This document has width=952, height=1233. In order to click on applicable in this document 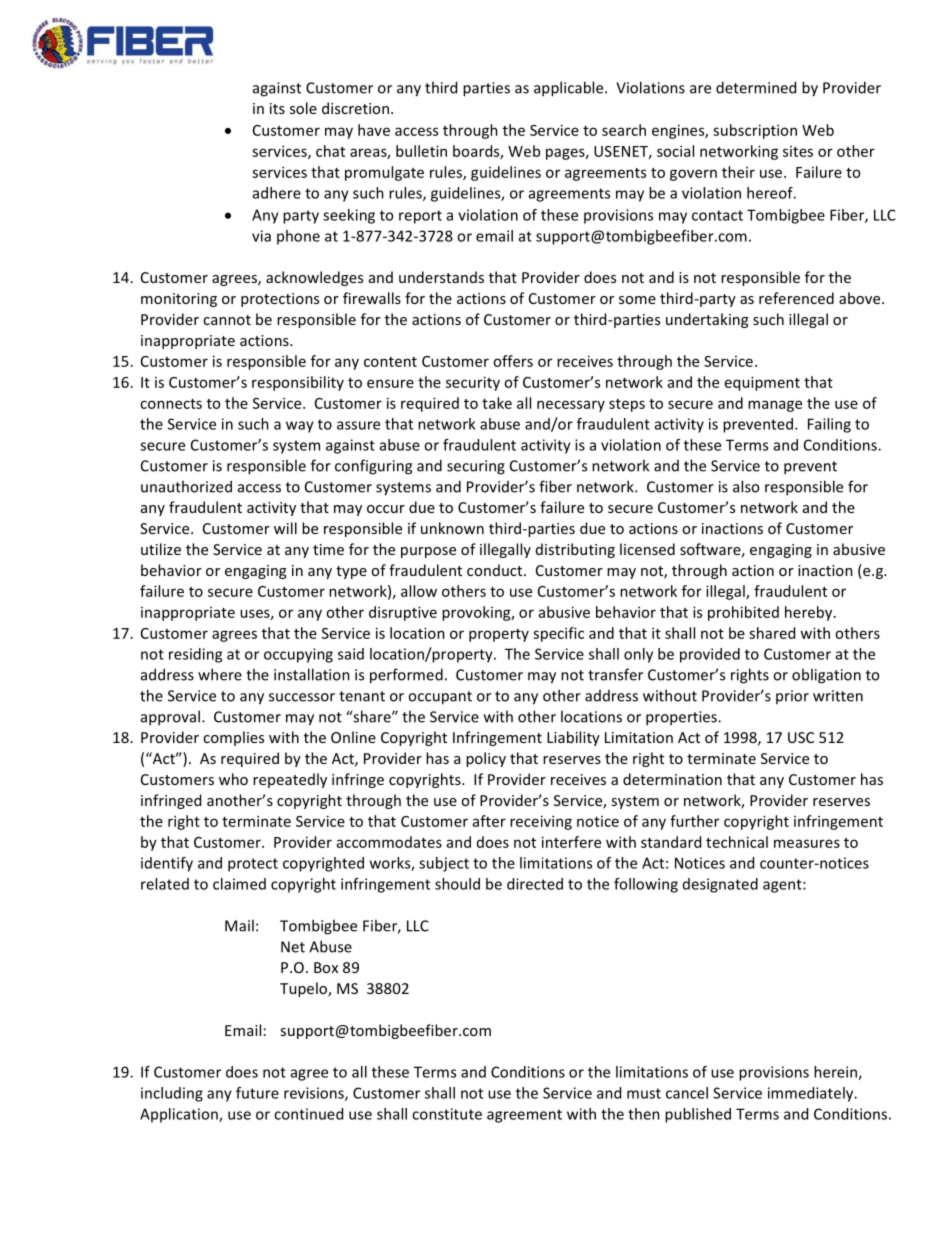, I will do `click(570, 89)`.
